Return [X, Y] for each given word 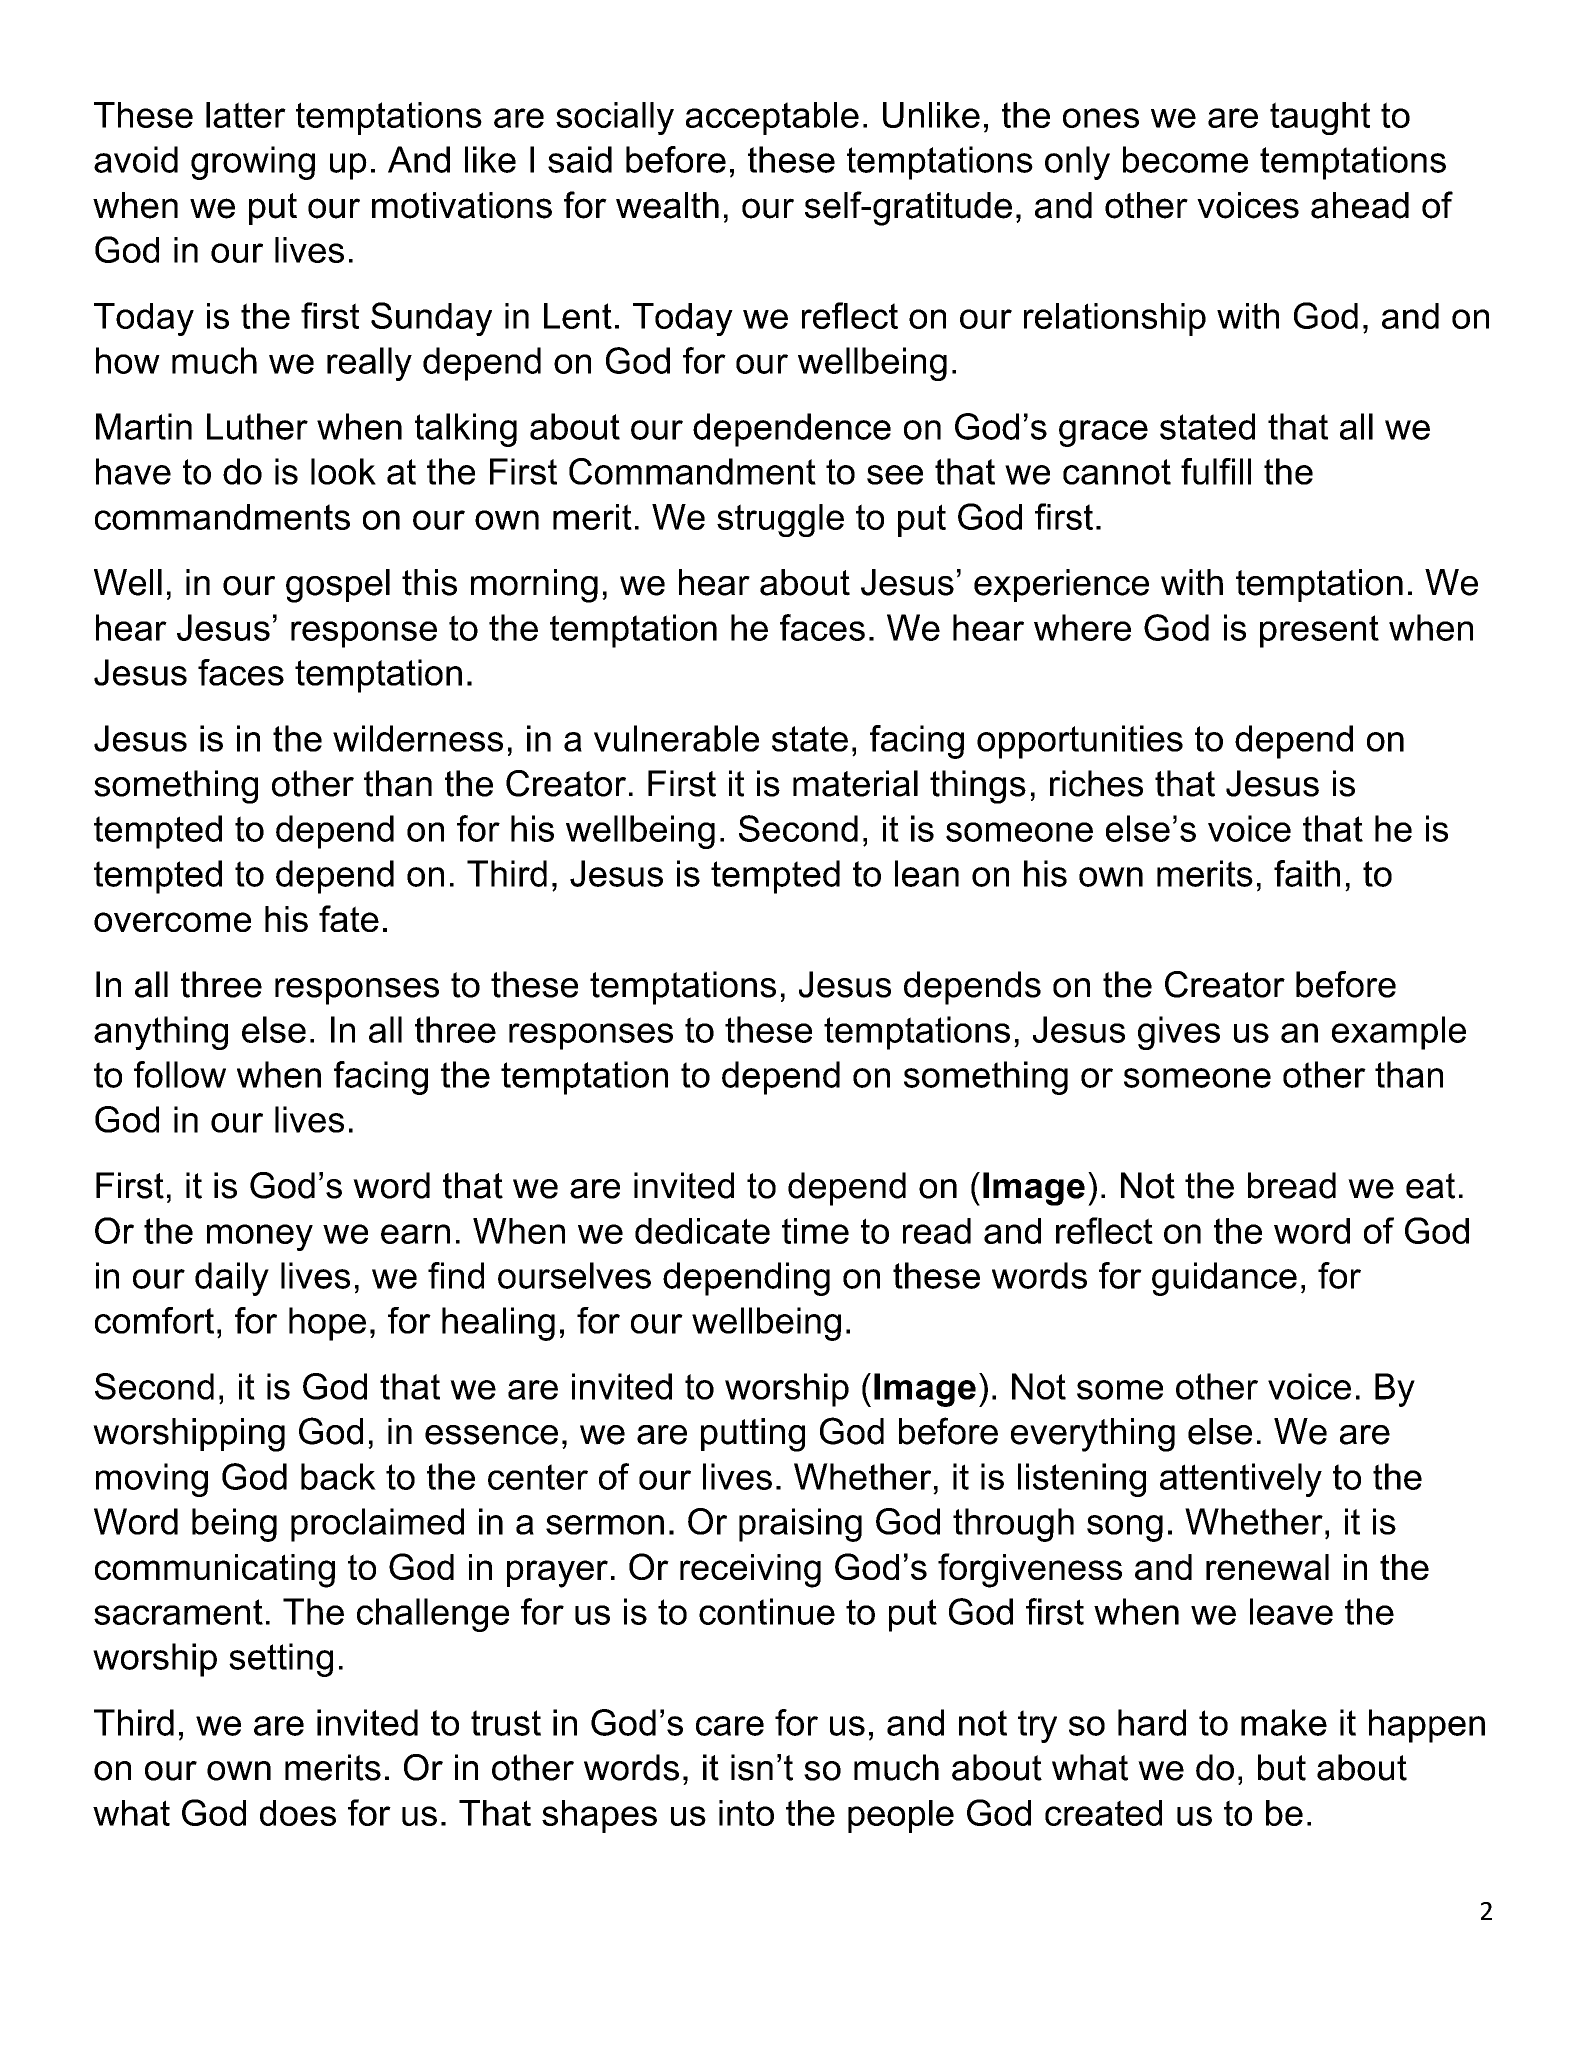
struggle [780, 520]
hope [327, 1324]
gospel [338, 586]
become [1185, 159]
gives [1179, 1033]
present [1319, 631]
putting [753, 1435]
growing [253, 163]
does [298, 1813]
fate [349, 918]
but [1282, 1767]
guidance [1224, 1279]
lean [927, 873]
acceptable [772, 118]
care [730, 1726]
